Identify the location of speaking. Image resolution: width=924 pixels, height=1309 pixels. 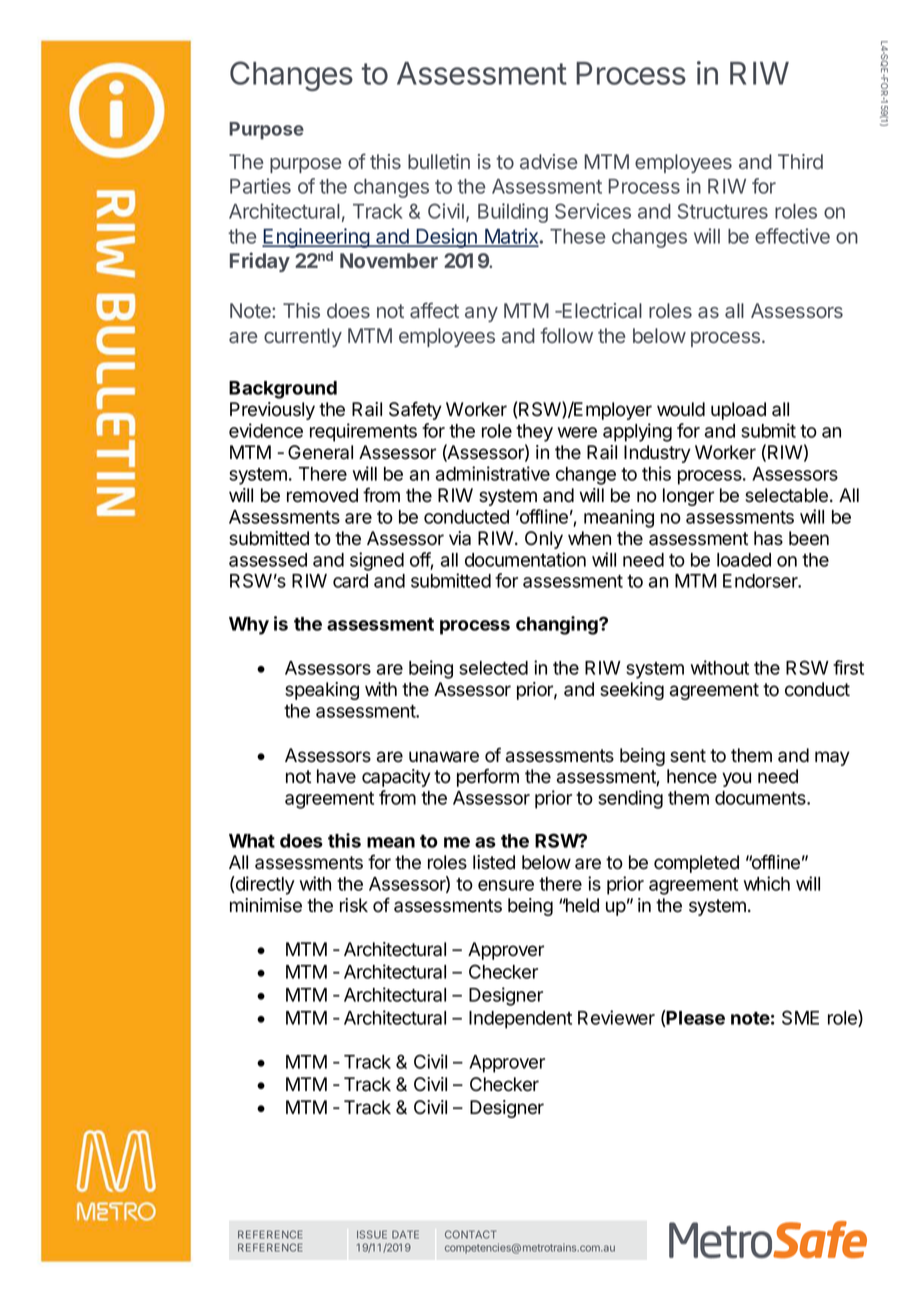
(322, 691).
